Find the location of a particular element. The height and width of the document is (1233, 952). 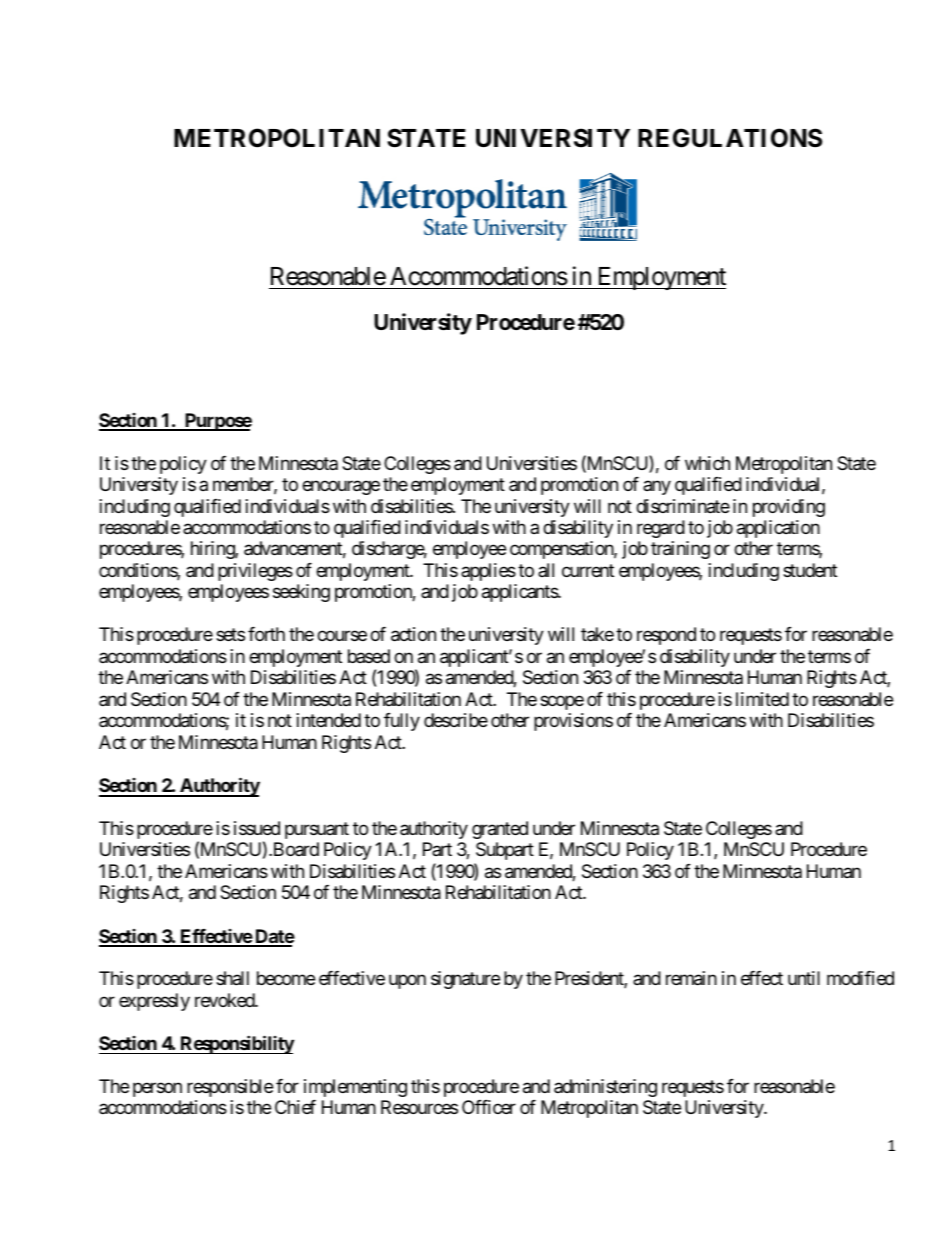

action is located at coordinates (413, 634).
